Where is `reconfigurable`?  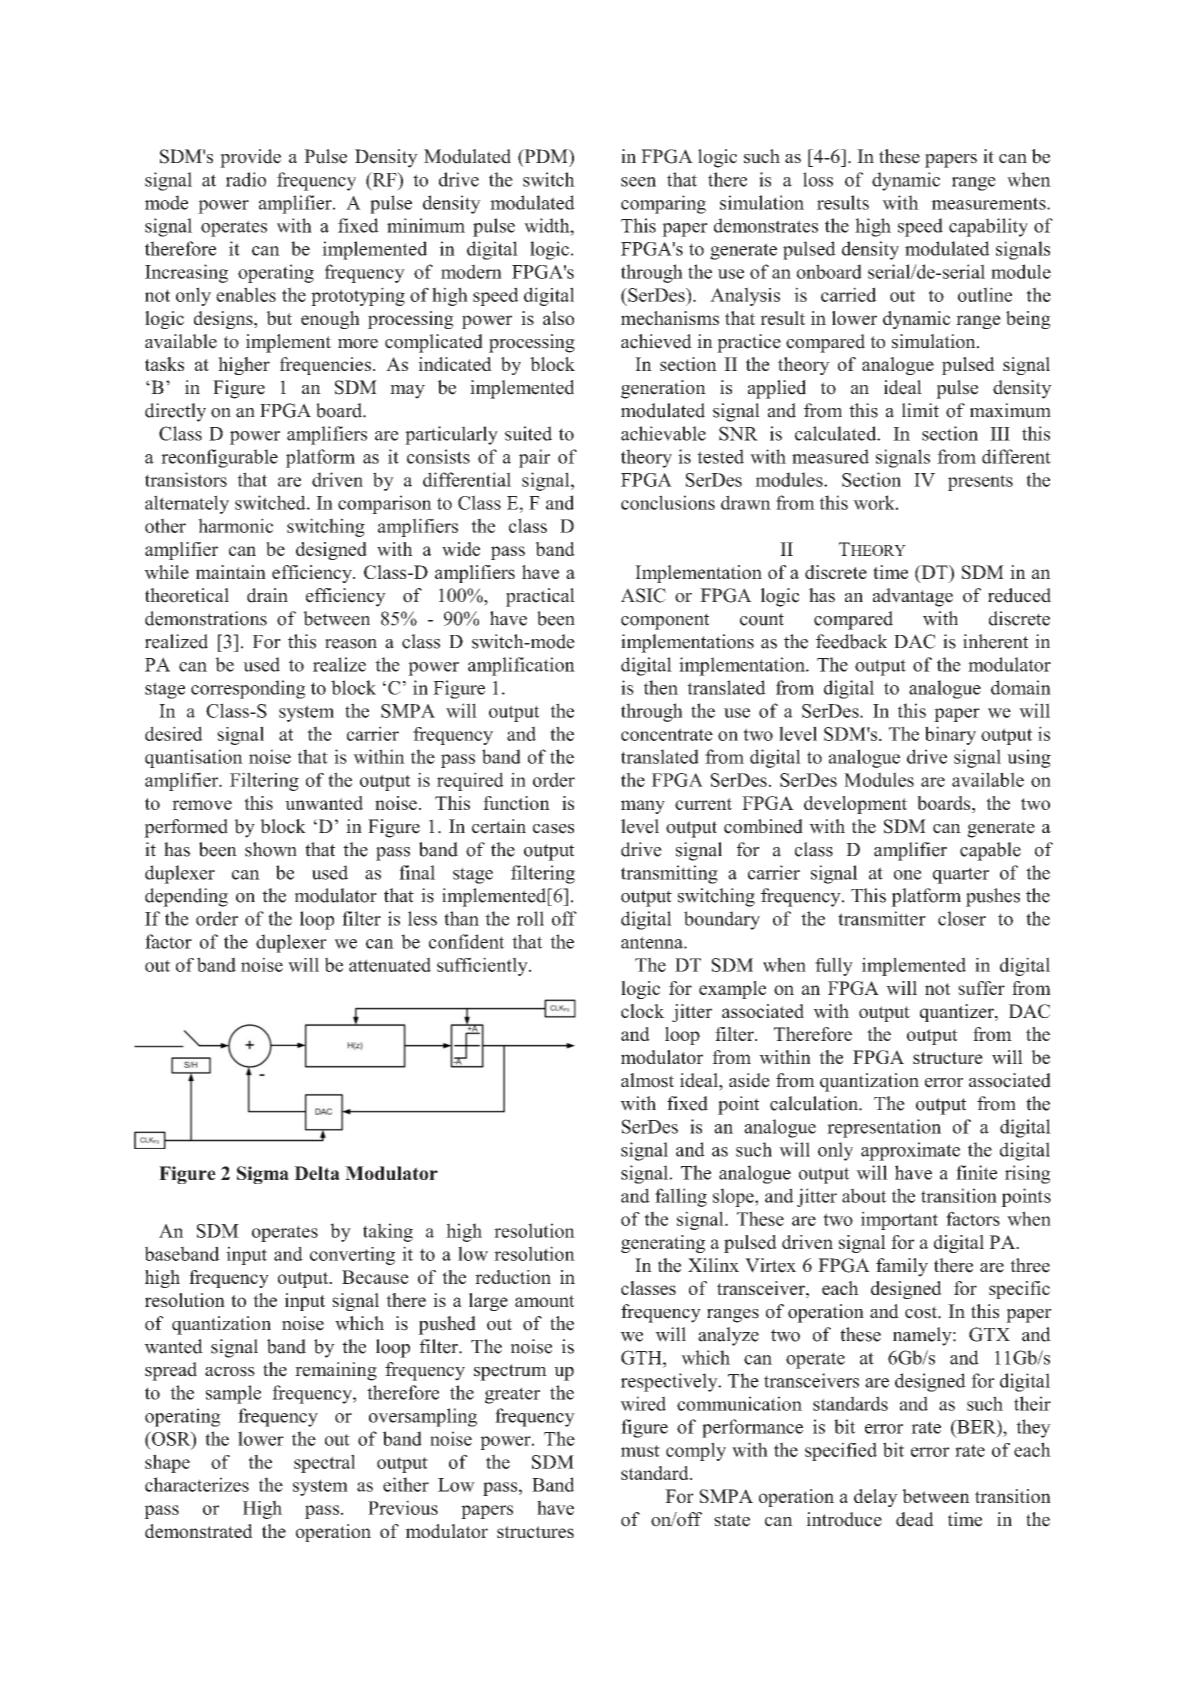 reconfigurable is located at coordinates (219, 458).
